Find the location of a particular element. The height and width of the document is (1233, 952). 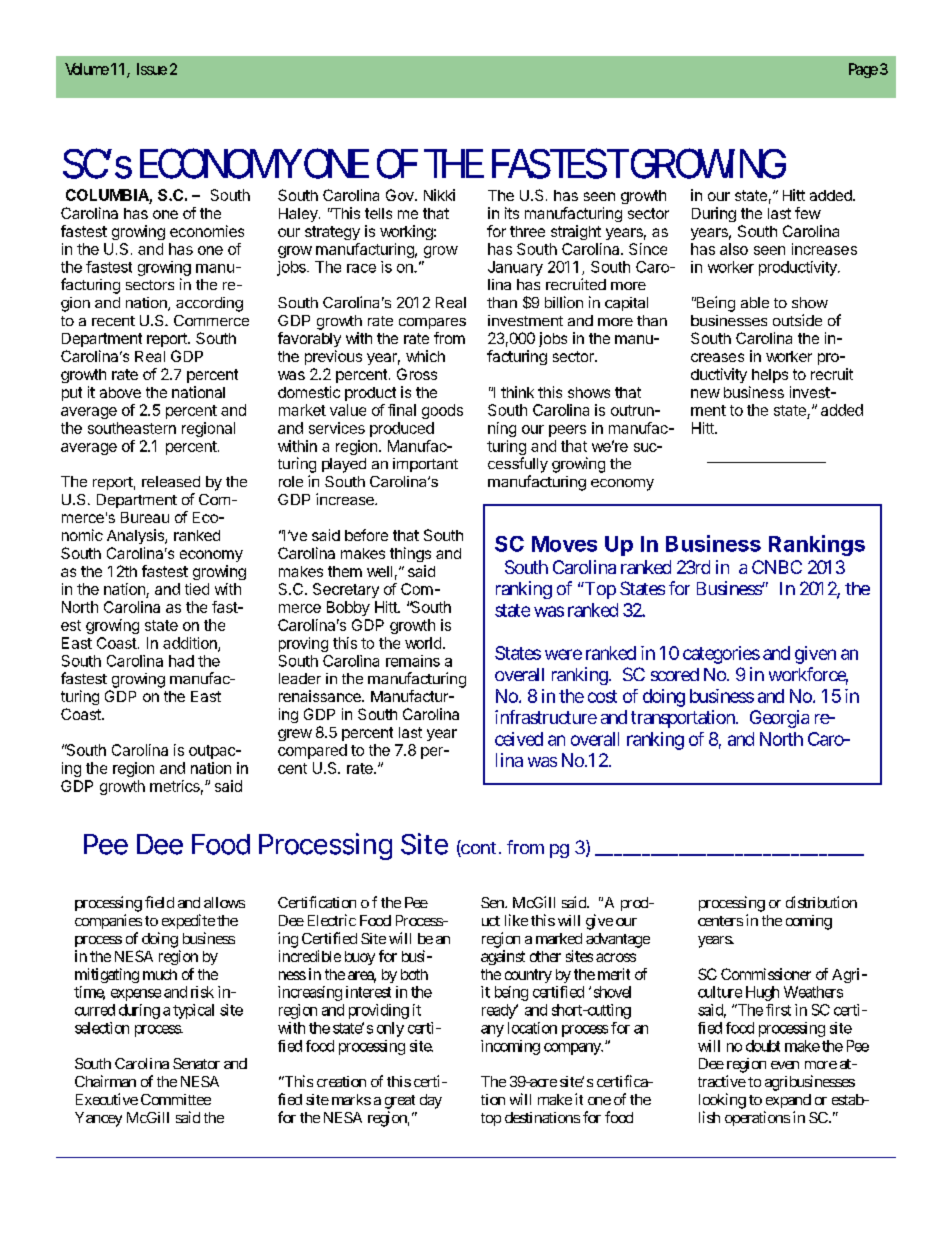

Page is located at coordinates (863, 70).
